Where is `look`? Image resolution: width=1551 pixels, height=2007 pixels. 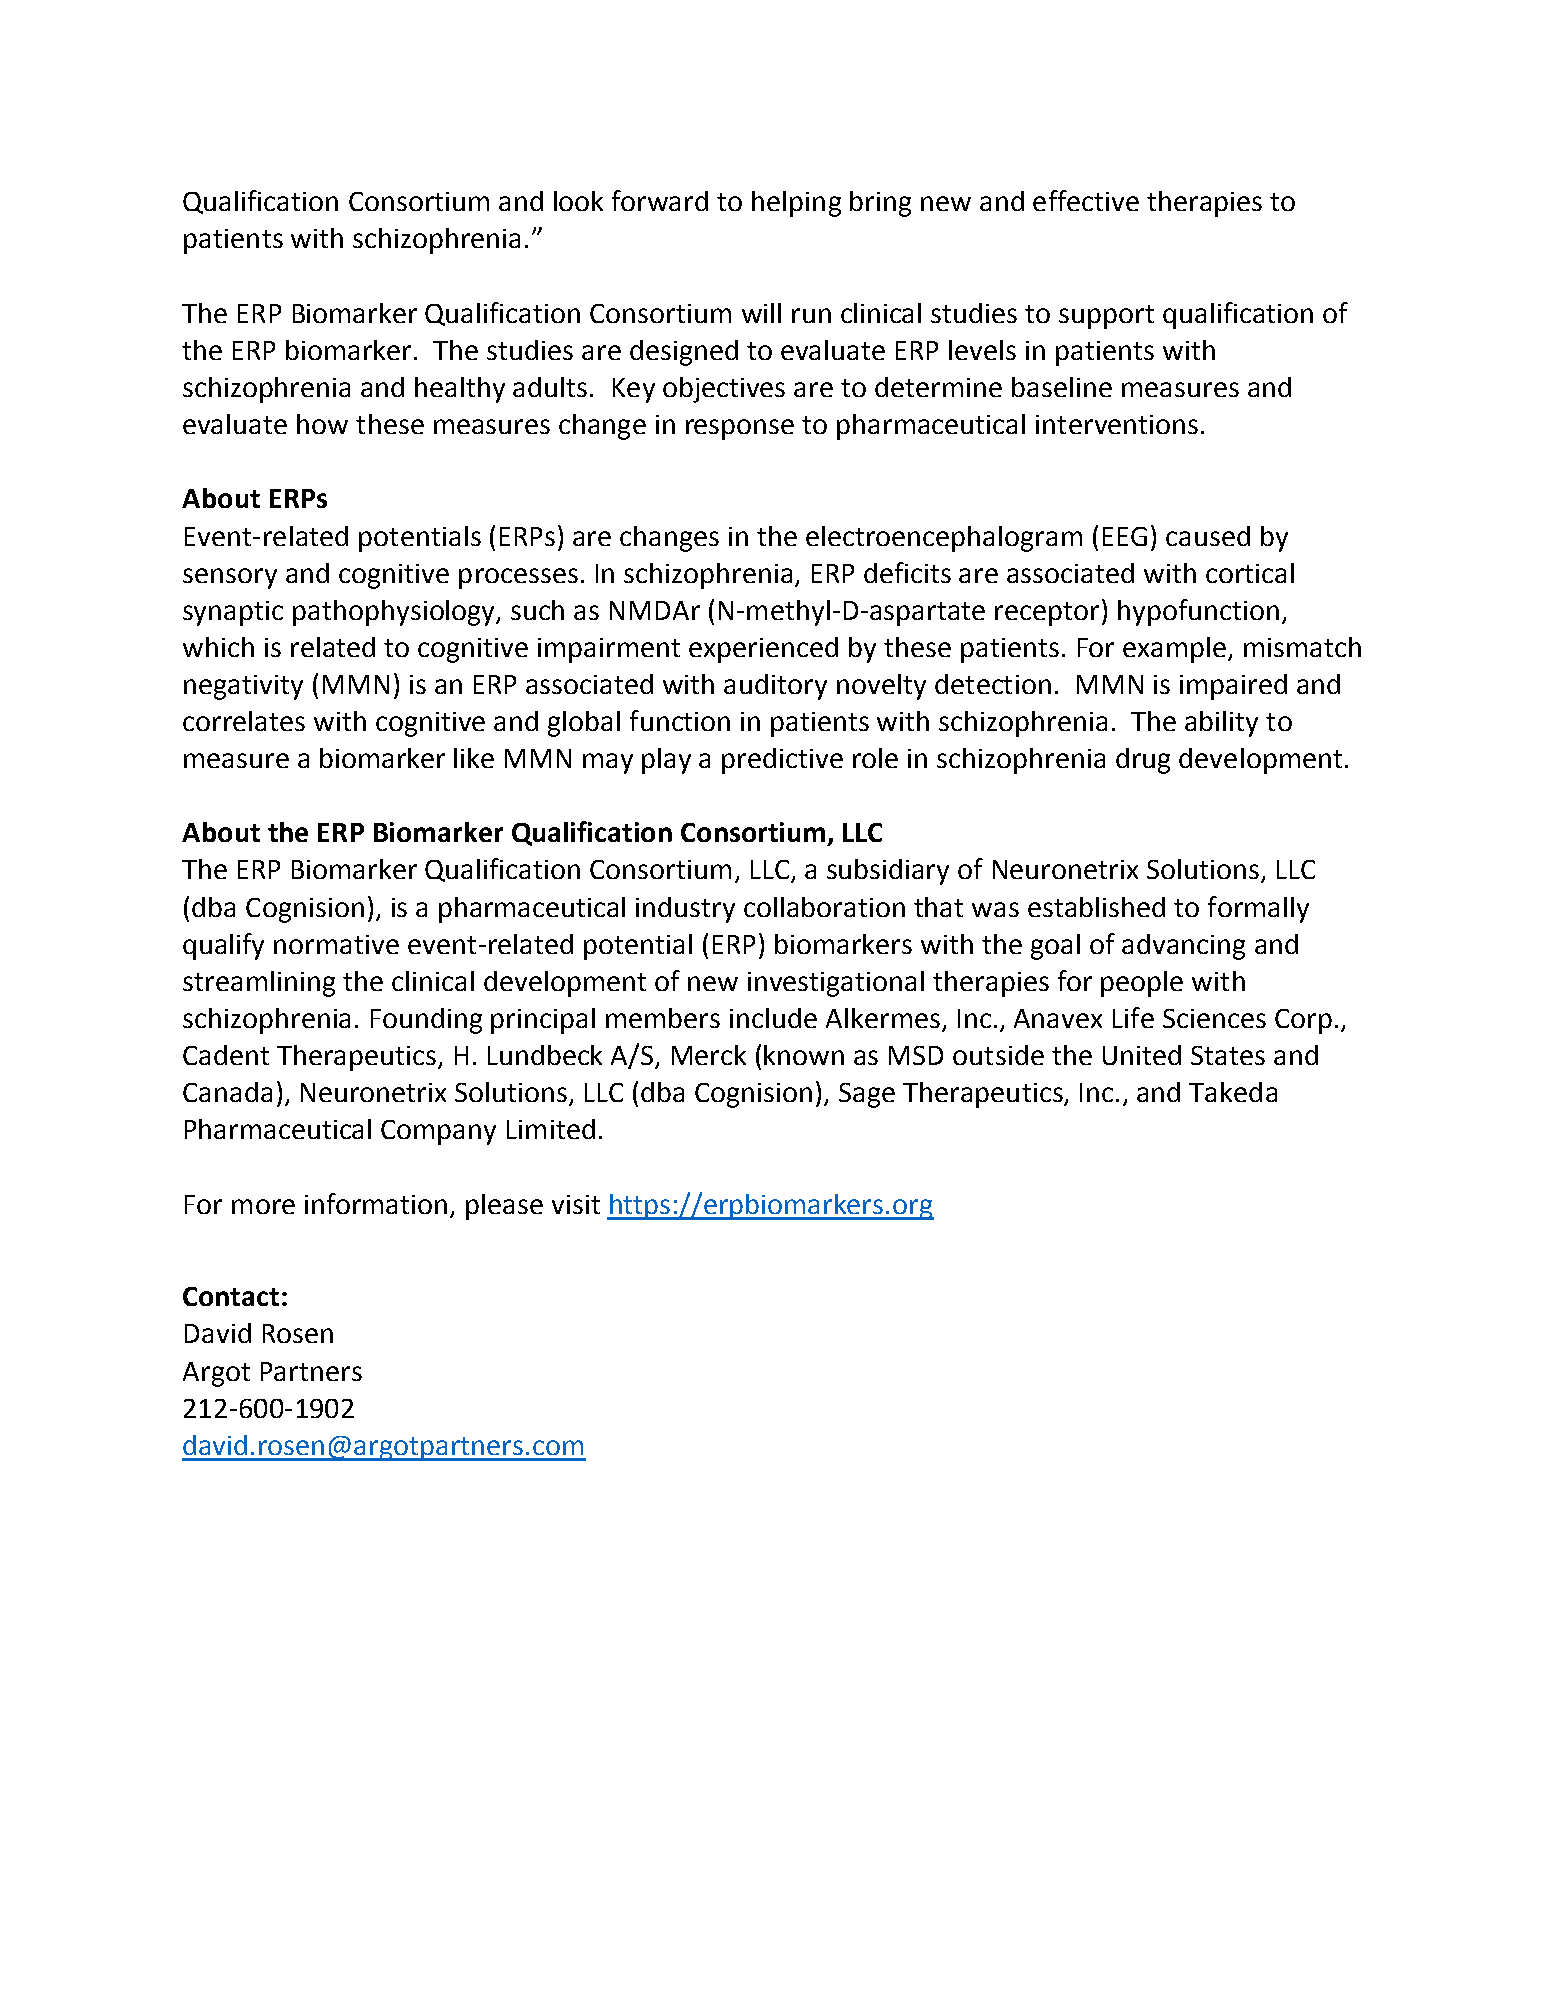
look is located at coordinates (578, 201).
